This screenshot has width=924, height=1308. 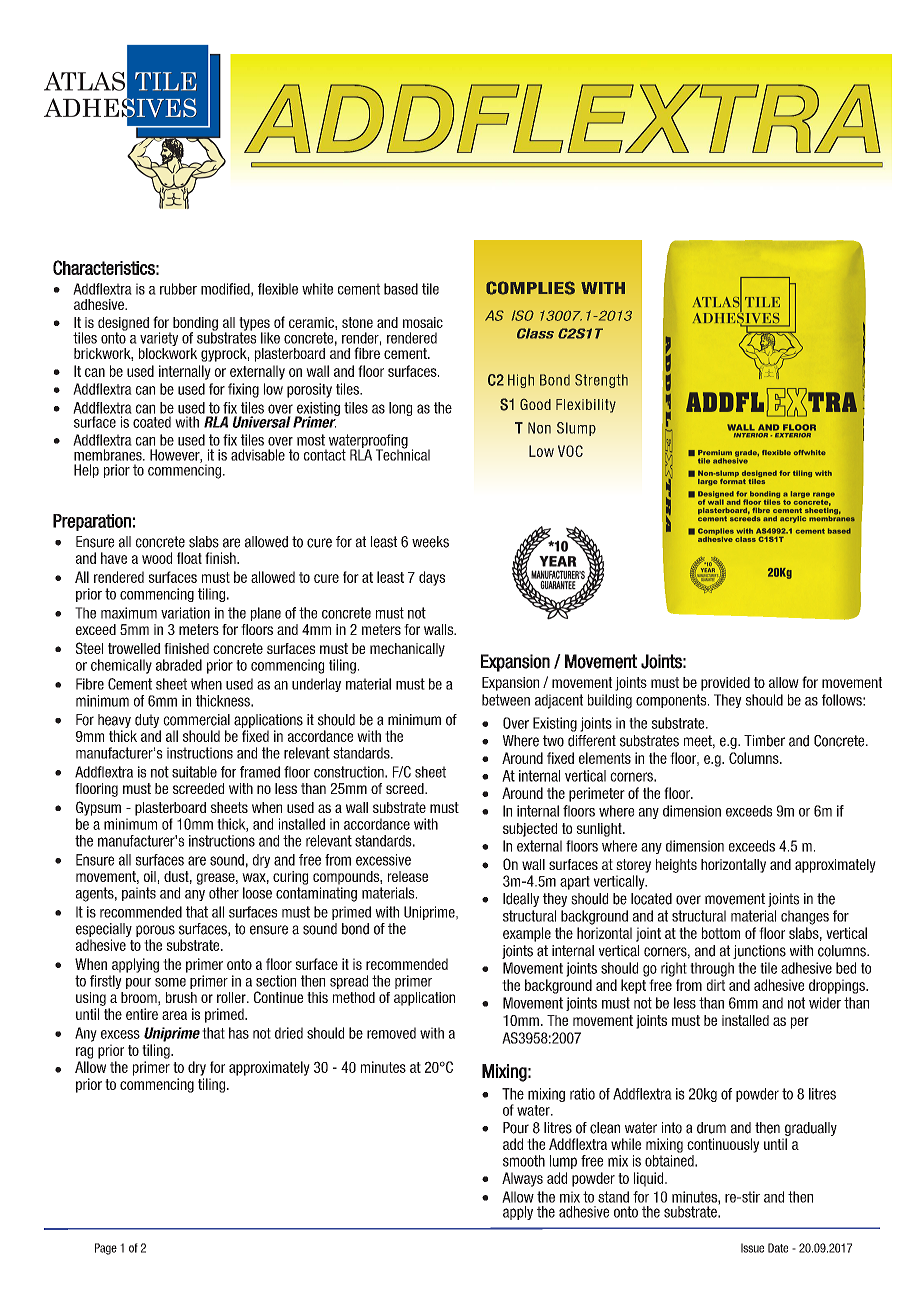 What do you see at coordinates (158, 340) in the screenshot?
I see `variety` at bounding box center [158, 340].
